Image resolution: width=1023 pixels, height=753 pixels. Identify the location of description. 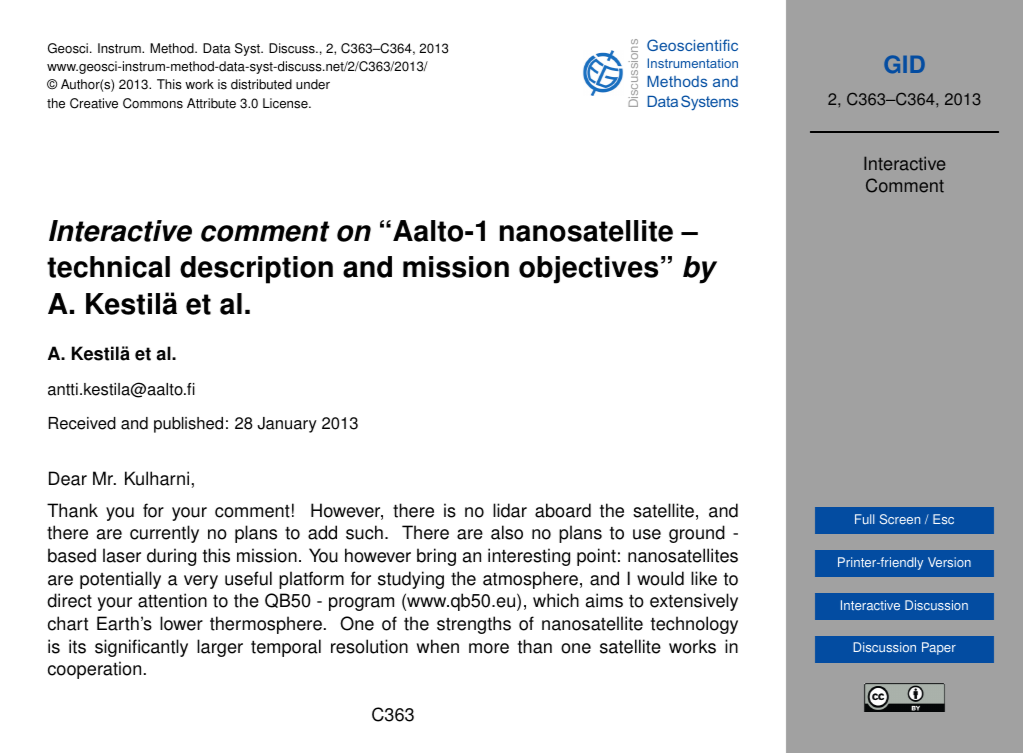
(256, 270).
